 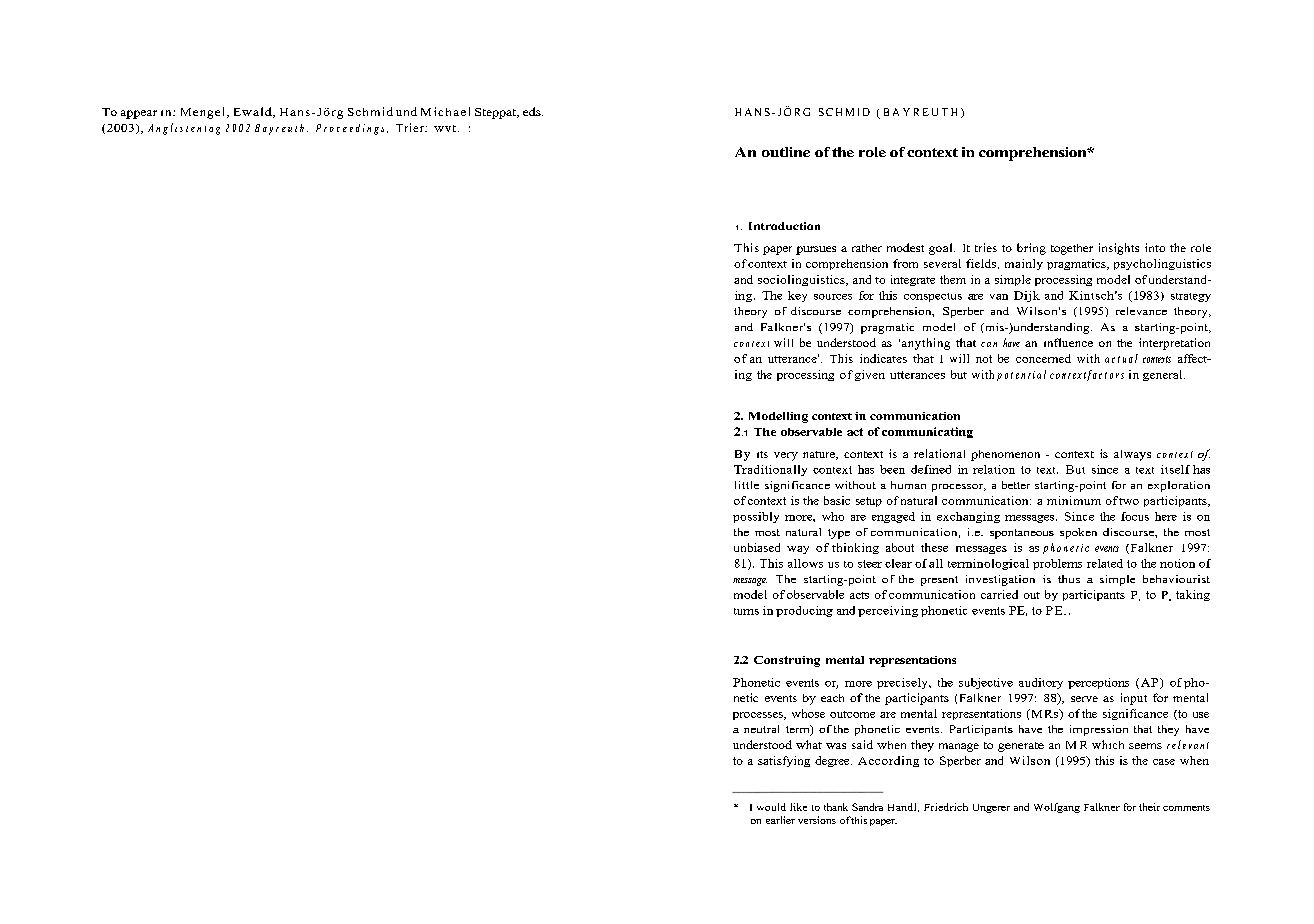 What do you see at coordinates (1132, 455) in the screenshot?
I see `always` at bounding box center [1132, 455].
